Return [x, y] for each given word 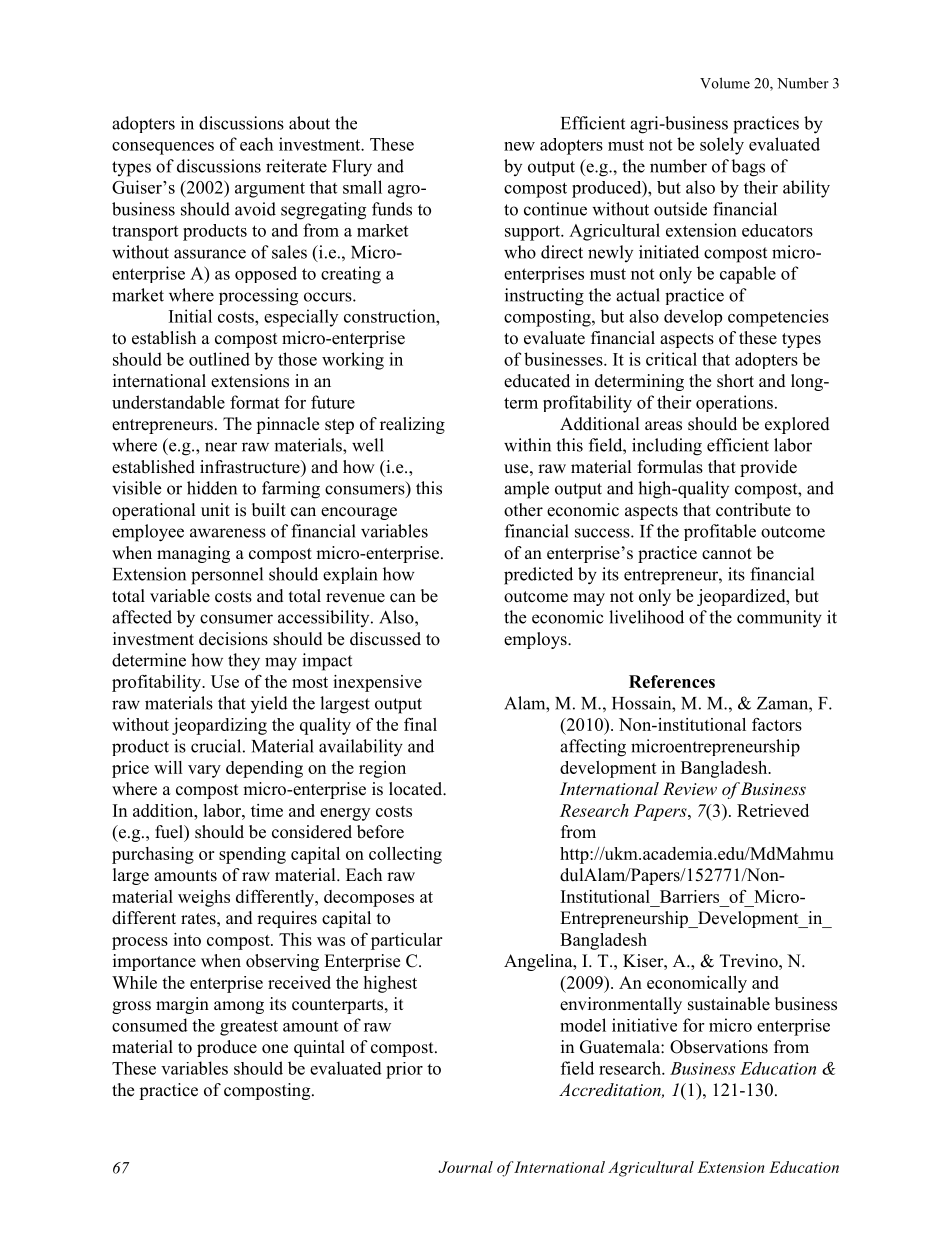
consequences [163, 148]
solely [722, 146]
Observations [719, 1047]
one [275, 1049]
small [362, 187]
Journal [465, 1167]
